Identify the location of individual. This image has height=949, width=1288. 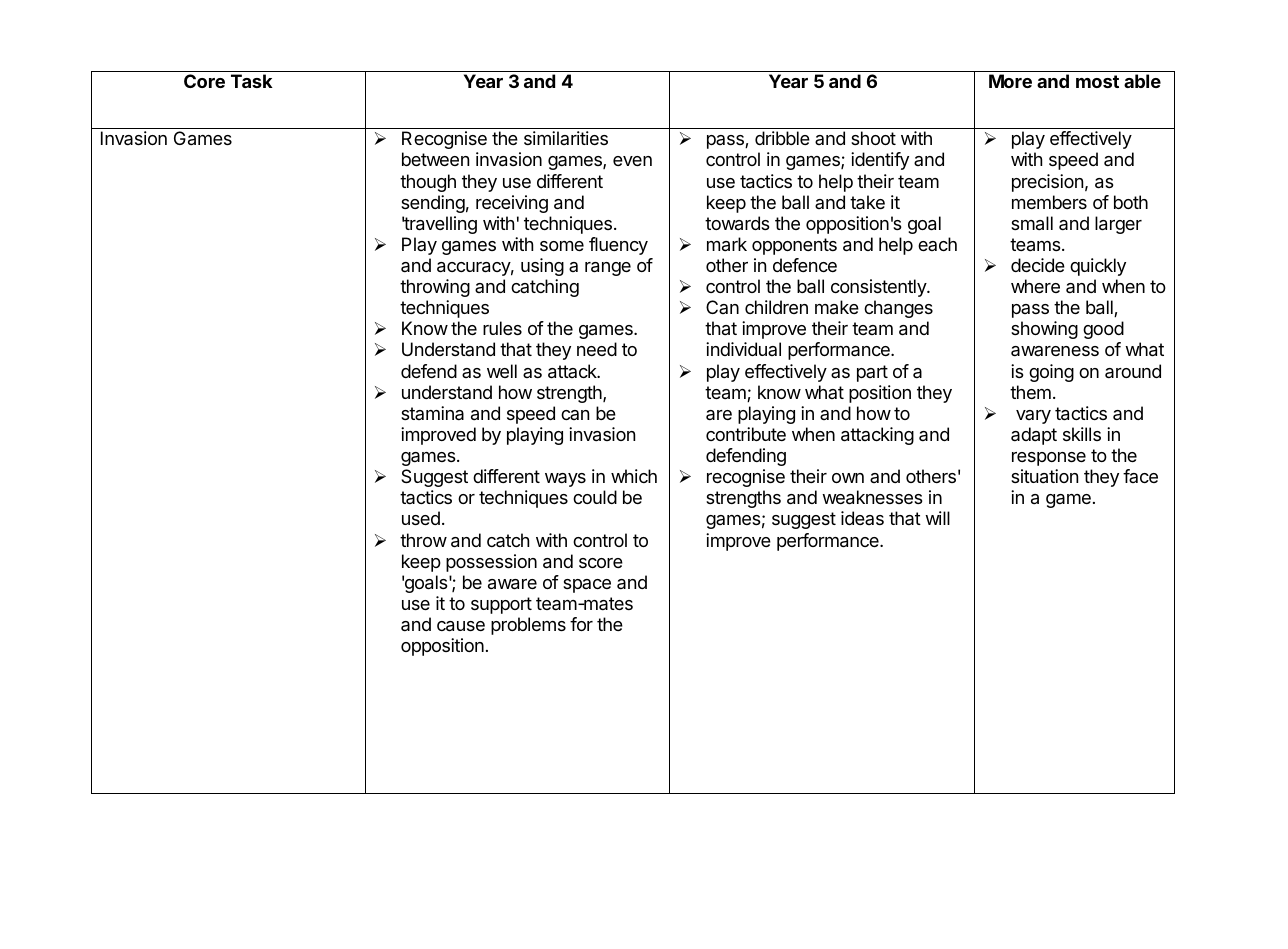
(743, 349).
